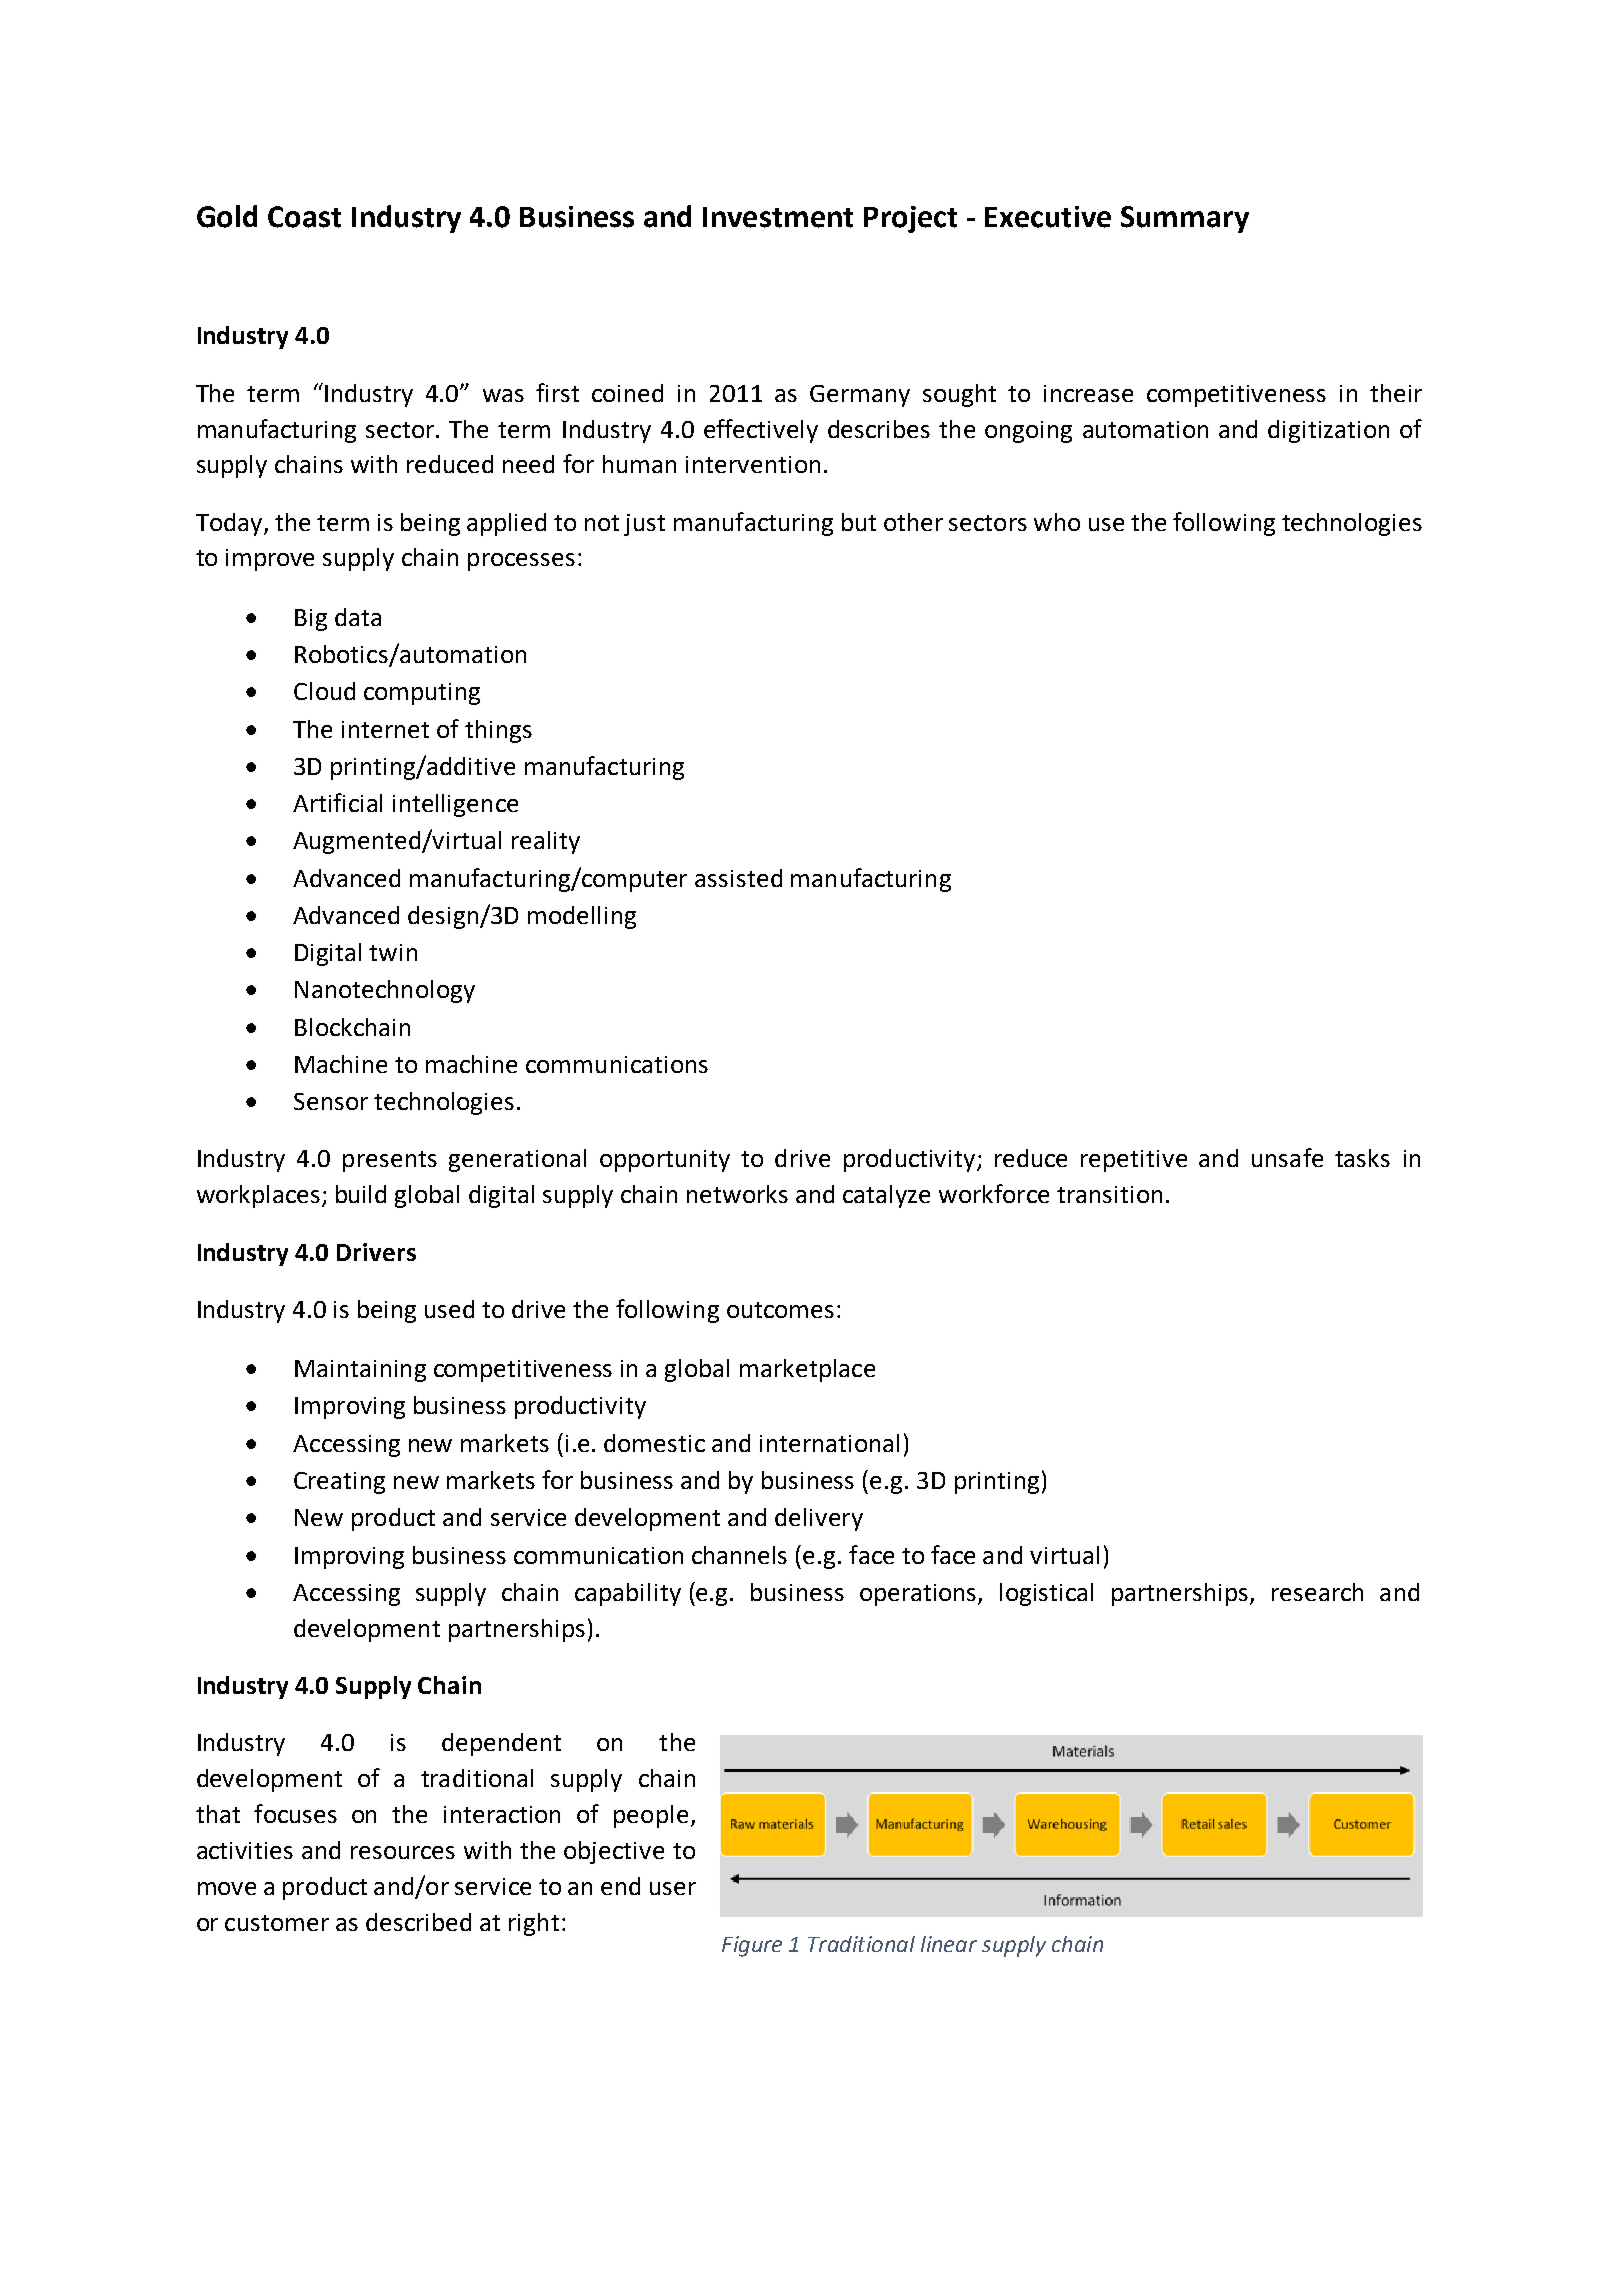  Describe the element at coordinates (418, 1922) in the screenshot. I see `described` at that location.
